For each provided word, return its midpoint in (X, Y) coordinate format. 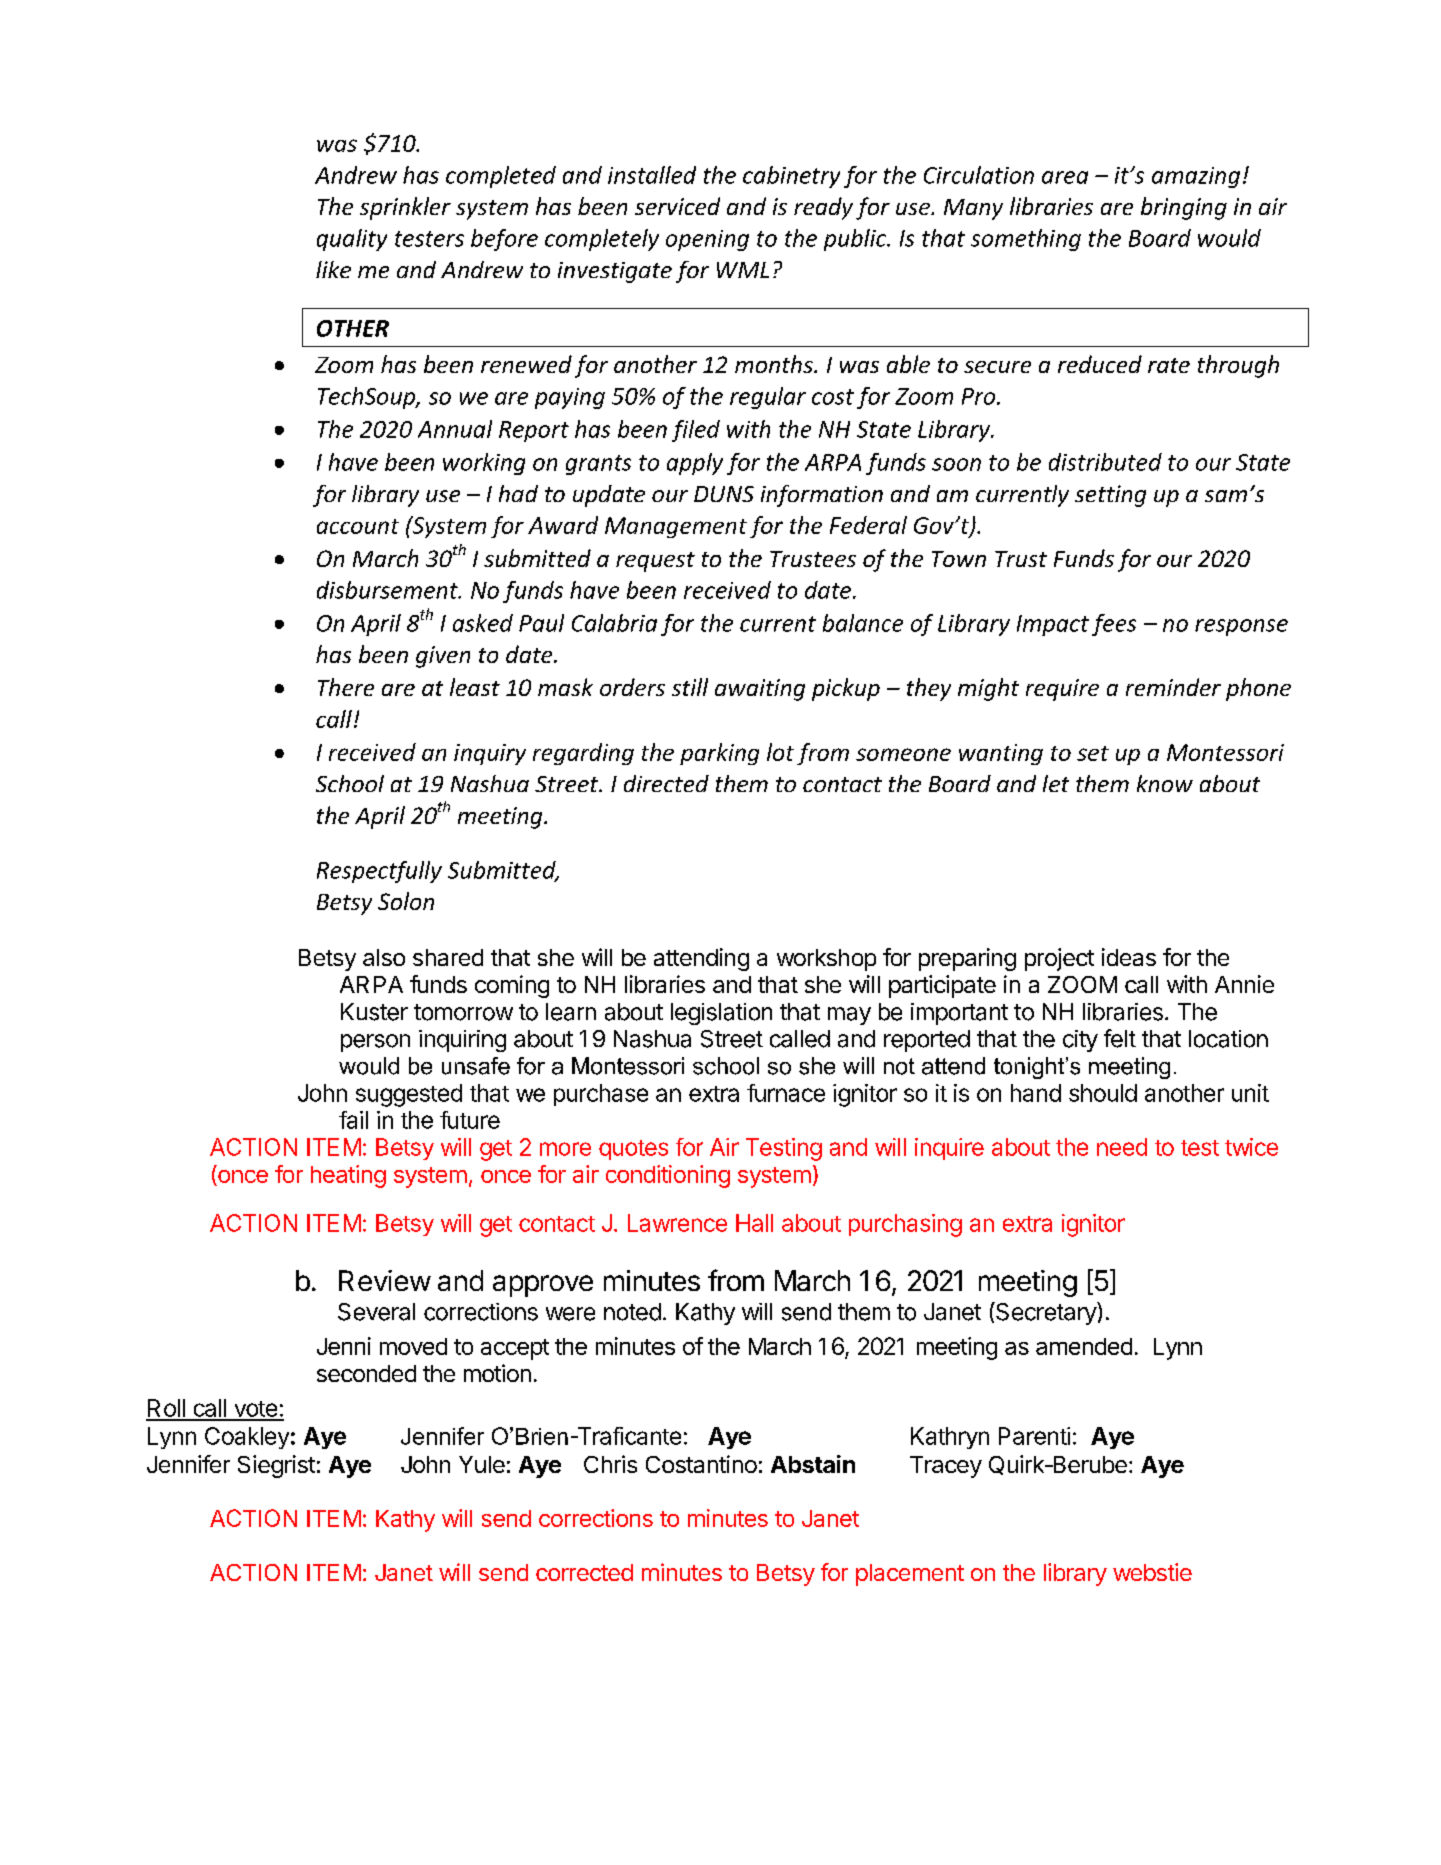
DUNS (724, 494)
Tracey (946, 1467)
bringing (1184, 208)
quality (352, 240)
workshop (826, 960)
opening (707, 240)
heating (348, 1176)
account (358, 526)
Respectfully (379, 872)
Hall (754, 1223)
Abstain (813, 1464)
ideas (1129, 957)
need (1122, 1147)
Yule (482, 1464)
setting (1110, 496)
